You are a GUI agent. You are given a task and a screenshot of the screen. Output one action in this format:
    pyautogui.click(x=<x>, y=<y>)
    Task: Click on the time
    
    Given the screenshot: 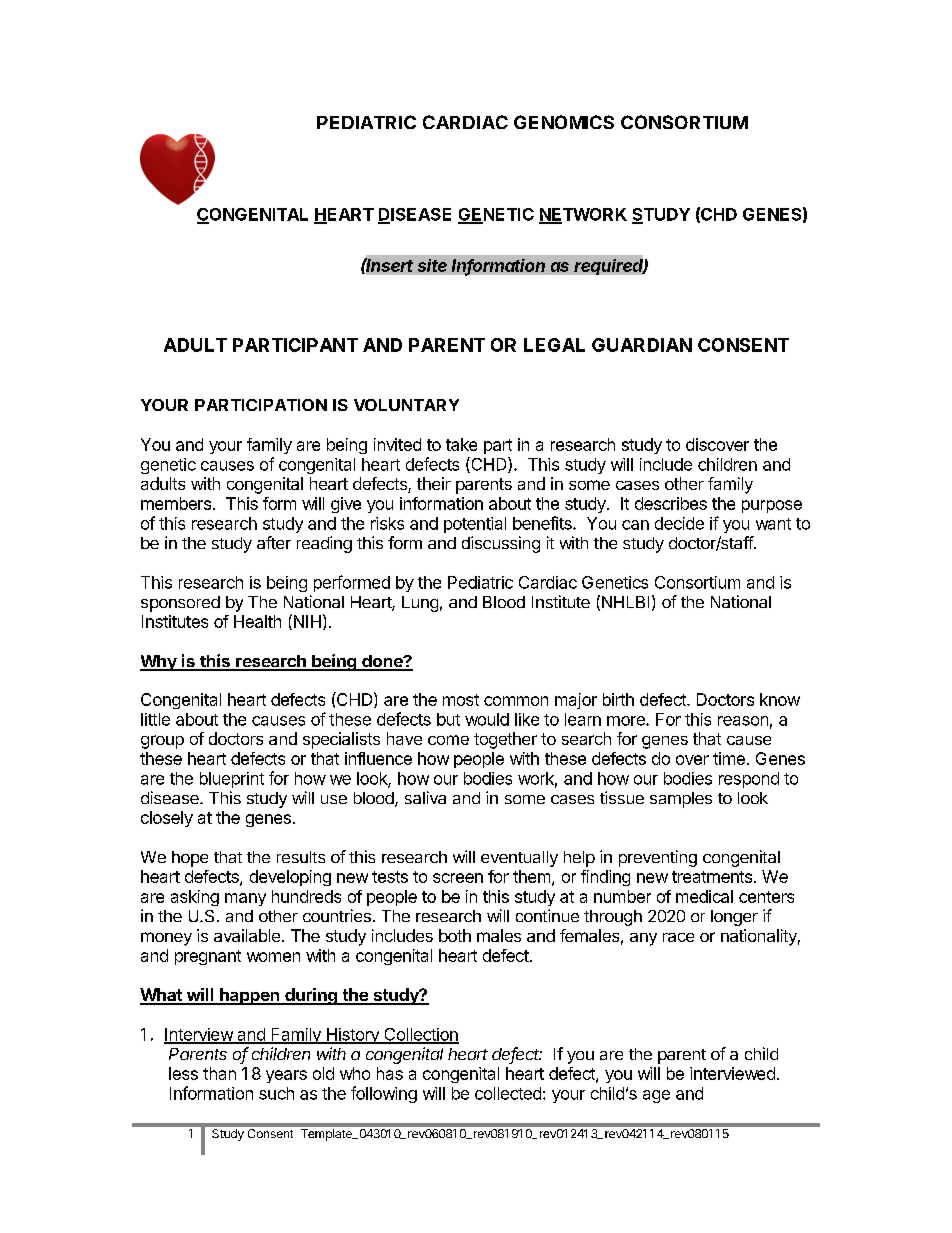 What is the action you would take?
    pyautogui.click(x=729, y=758)
